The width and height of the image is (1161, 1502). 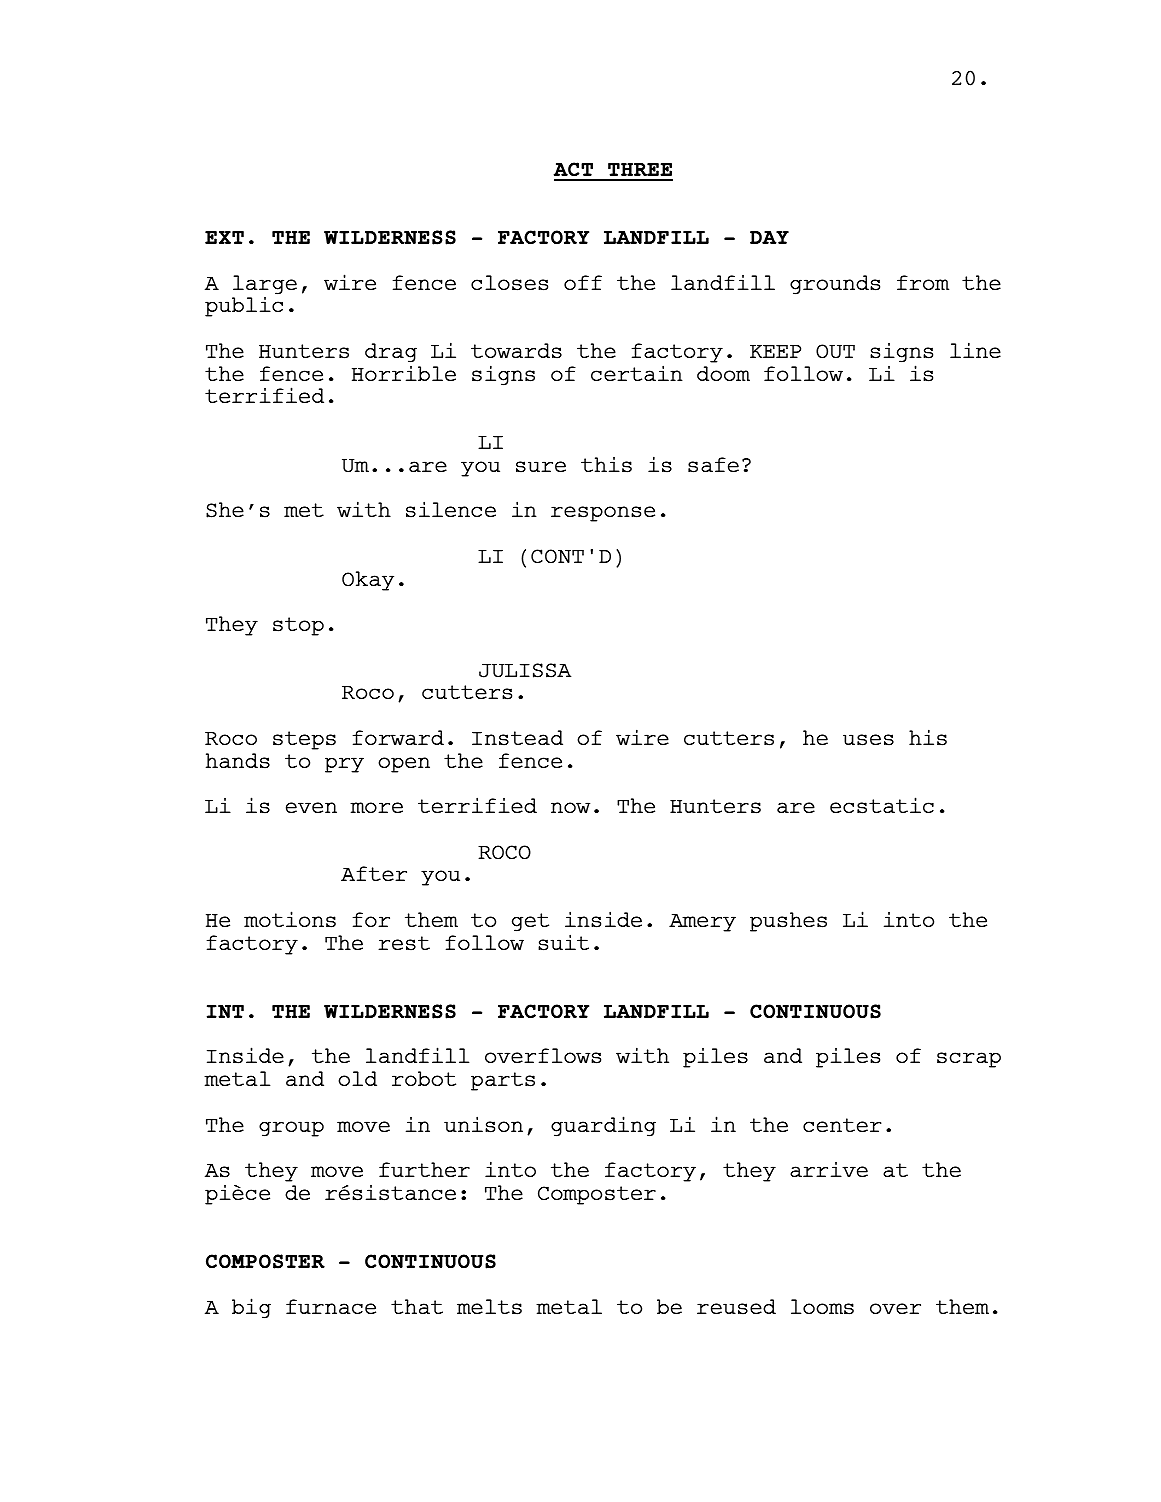 What do you see at coordinates (251, 1308) in the image?
I see `big` at bounding box center [251, 1308].
